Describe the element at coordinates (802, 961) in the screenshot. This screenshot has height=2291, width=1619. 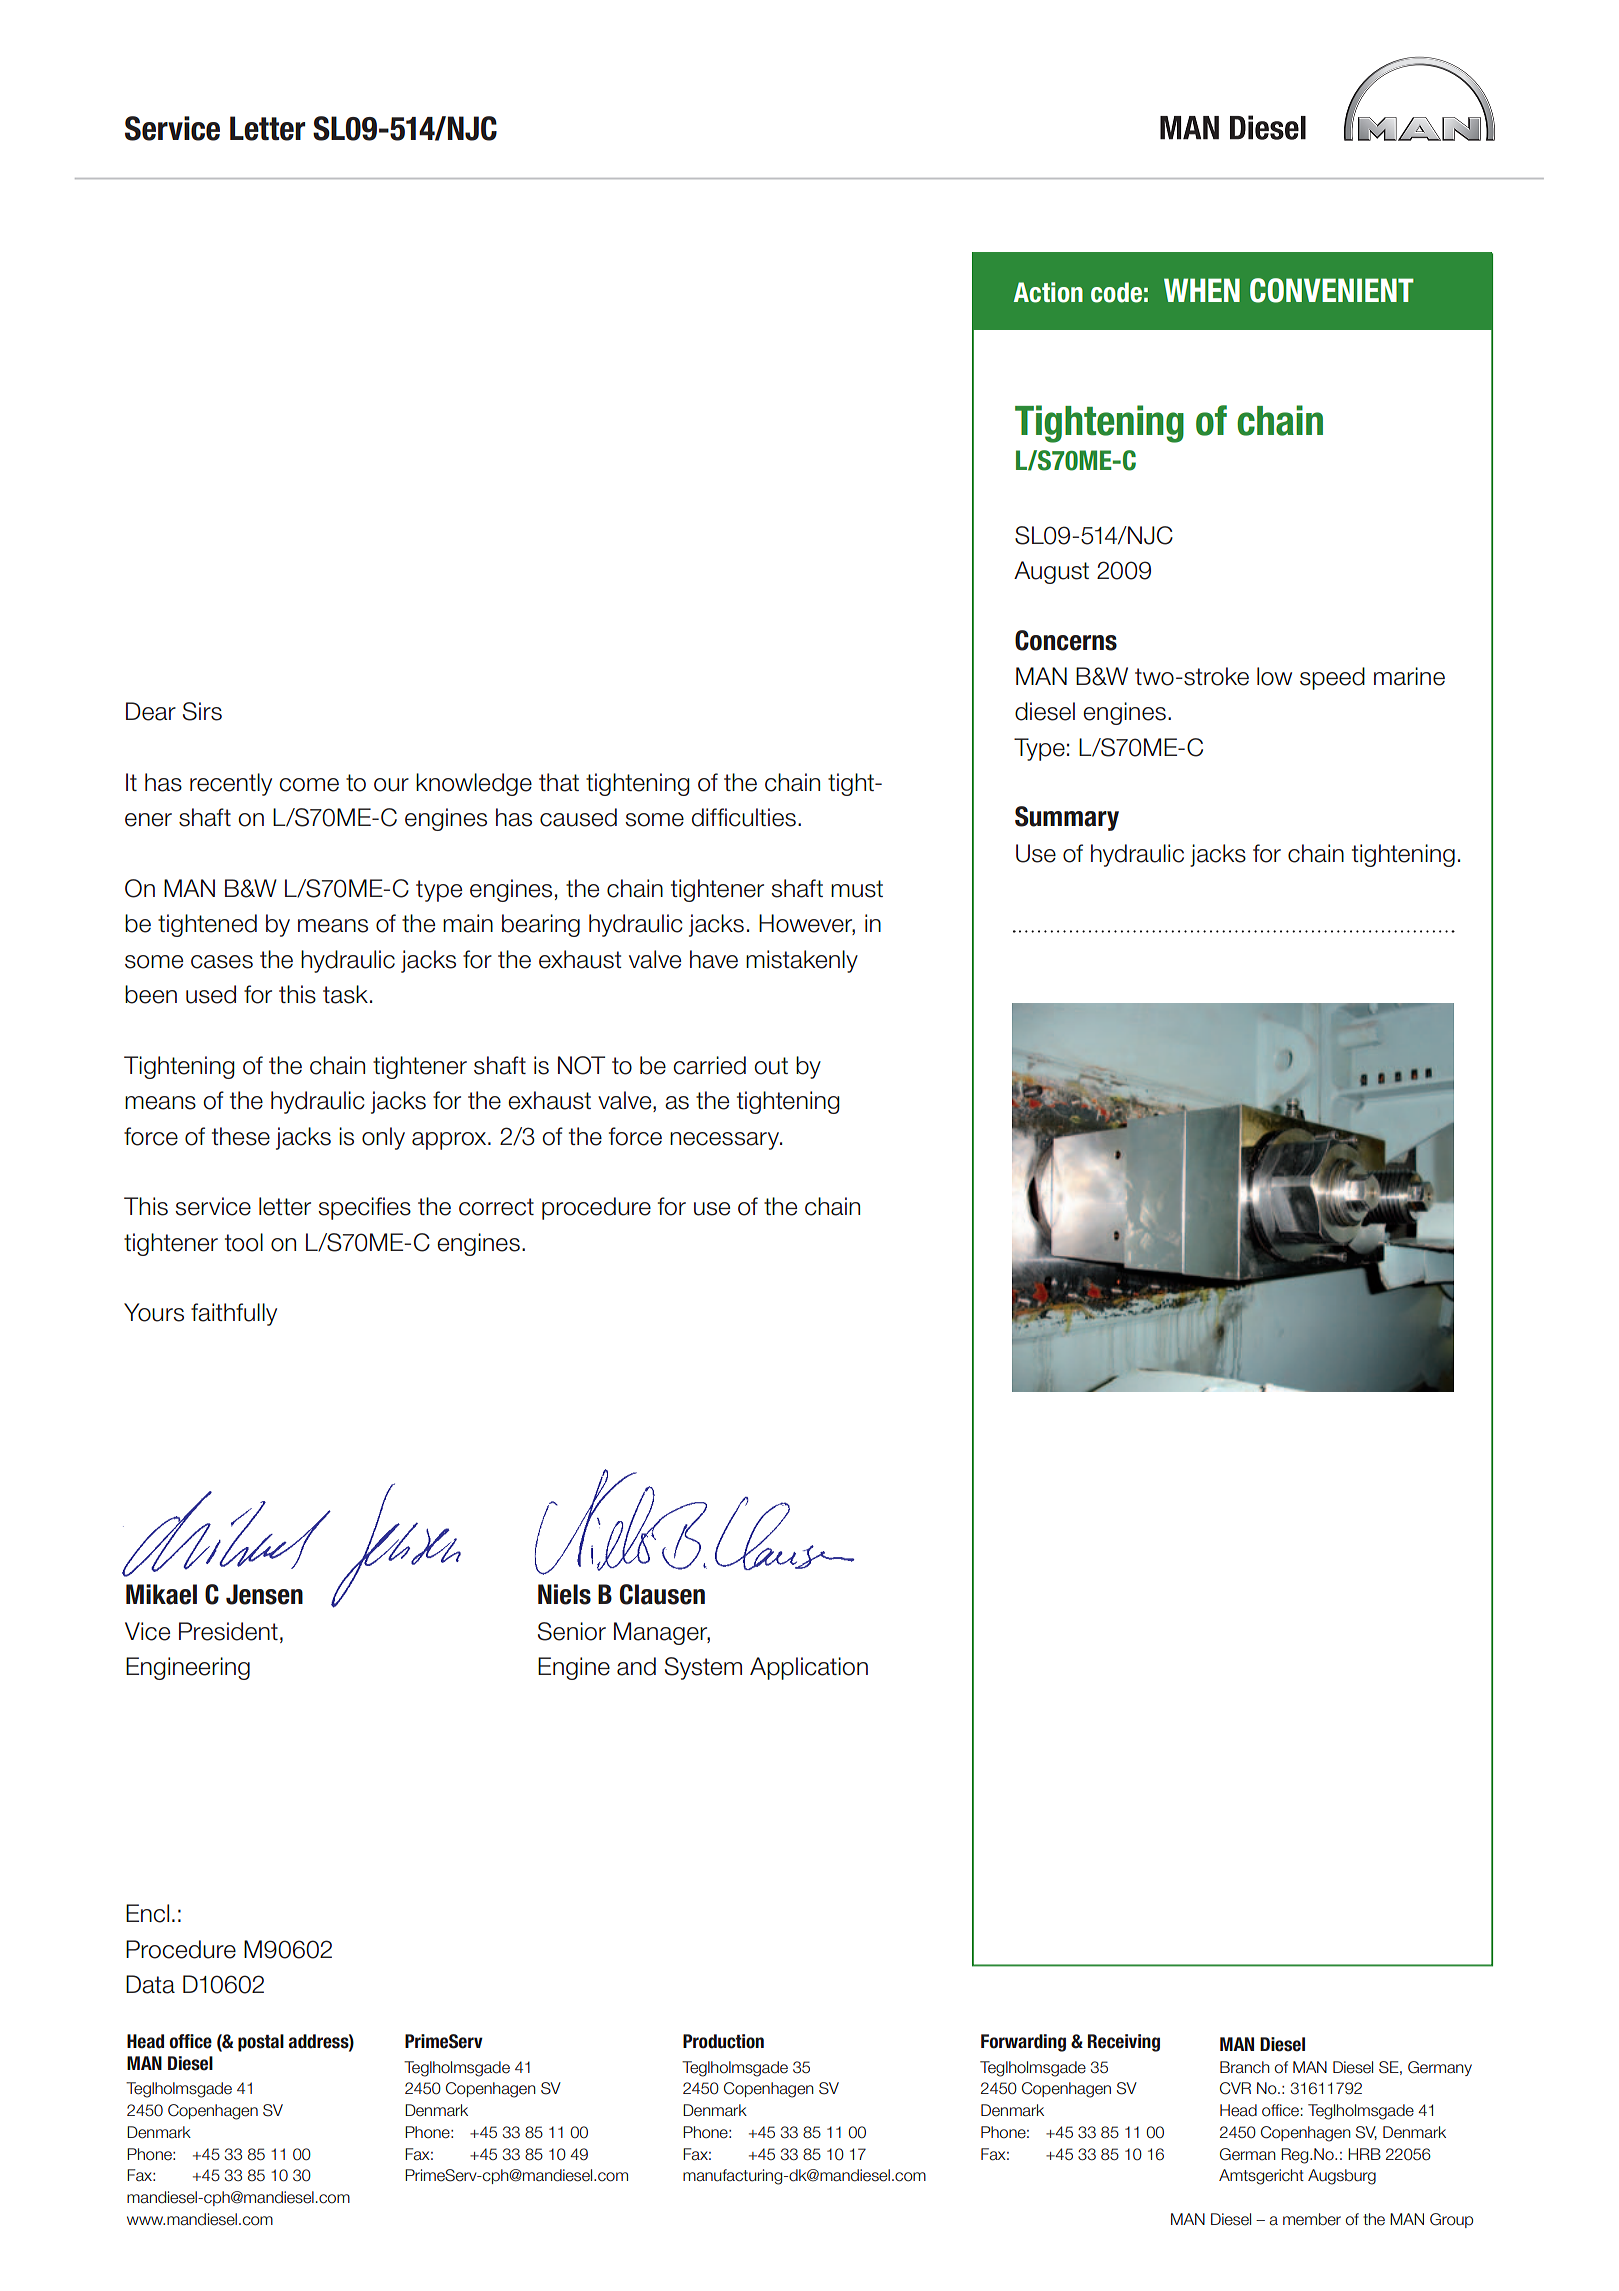
I see `mistakenly` at that location.
